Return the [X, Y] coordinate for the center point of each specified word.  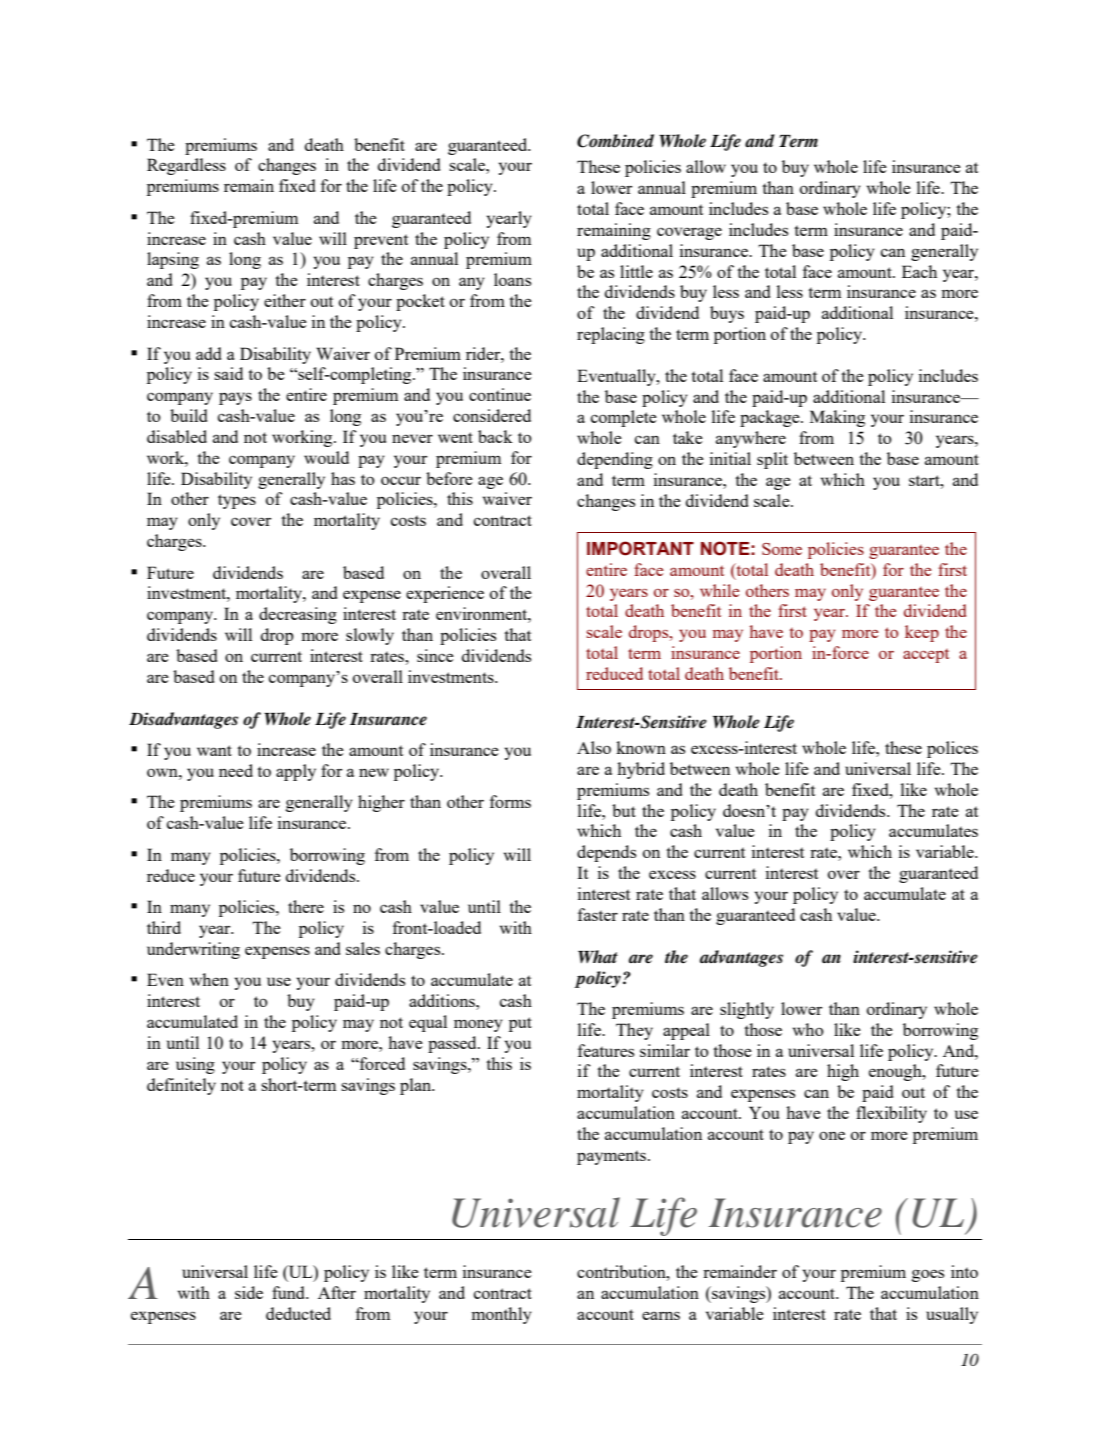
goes [928, 1275]
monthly [501, 1315]
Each [919, 271]
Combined [615, 141]
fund [290, 1292]
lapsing [173, 260]
